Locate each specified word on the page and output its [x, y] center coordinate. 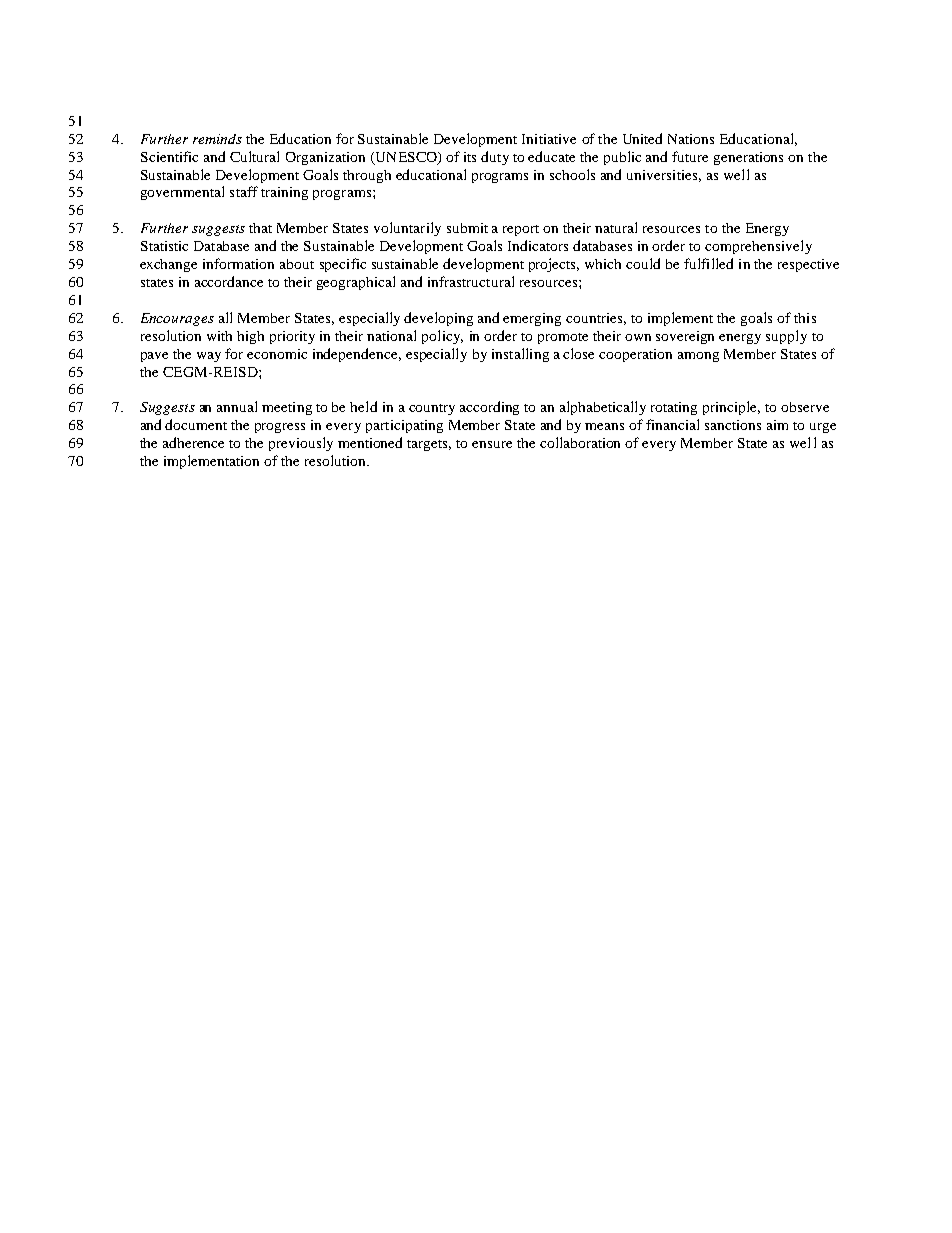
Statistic [164, 246]
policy [442, 337]
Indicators [538, 245]
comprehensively [758, 247]
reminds [217, 139]
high [250, 337]
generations [748, 158]
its [470, 157]
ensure [492, 444]
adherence [193, 442]
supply [786, 337]
